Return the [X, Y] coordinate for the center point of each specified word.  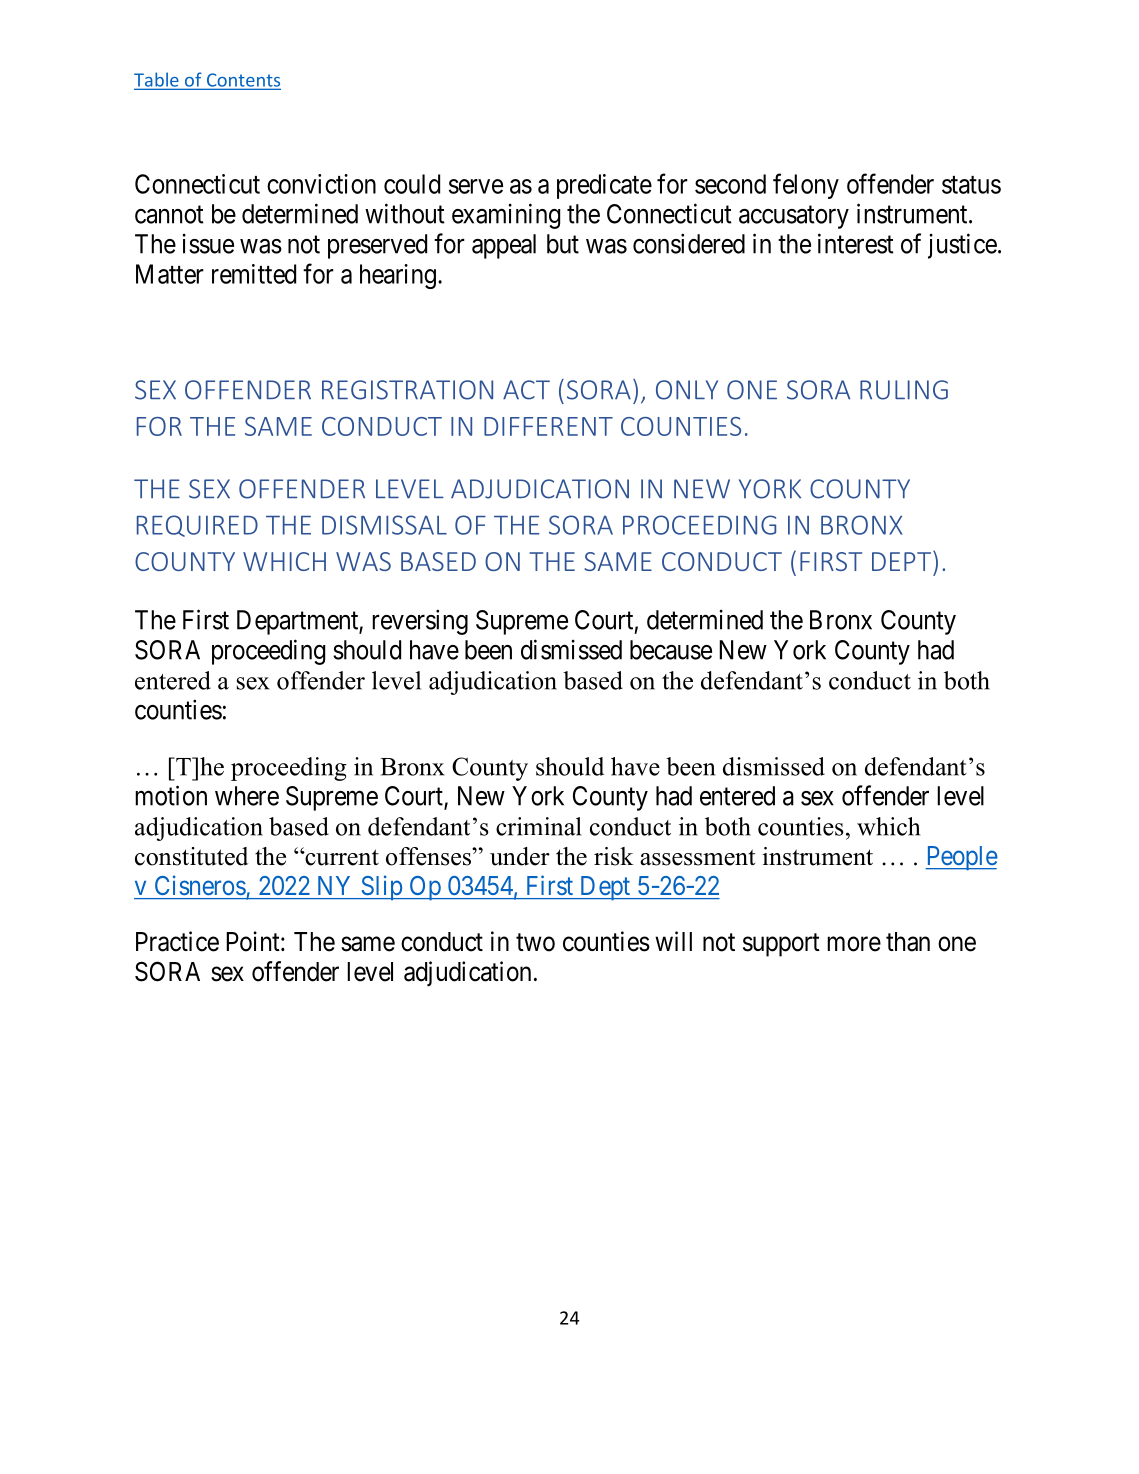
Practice [177, 941]
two [535, 942]
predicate [604, 186]
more [854, 944]
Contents [242, 81]
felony [806, 186]
